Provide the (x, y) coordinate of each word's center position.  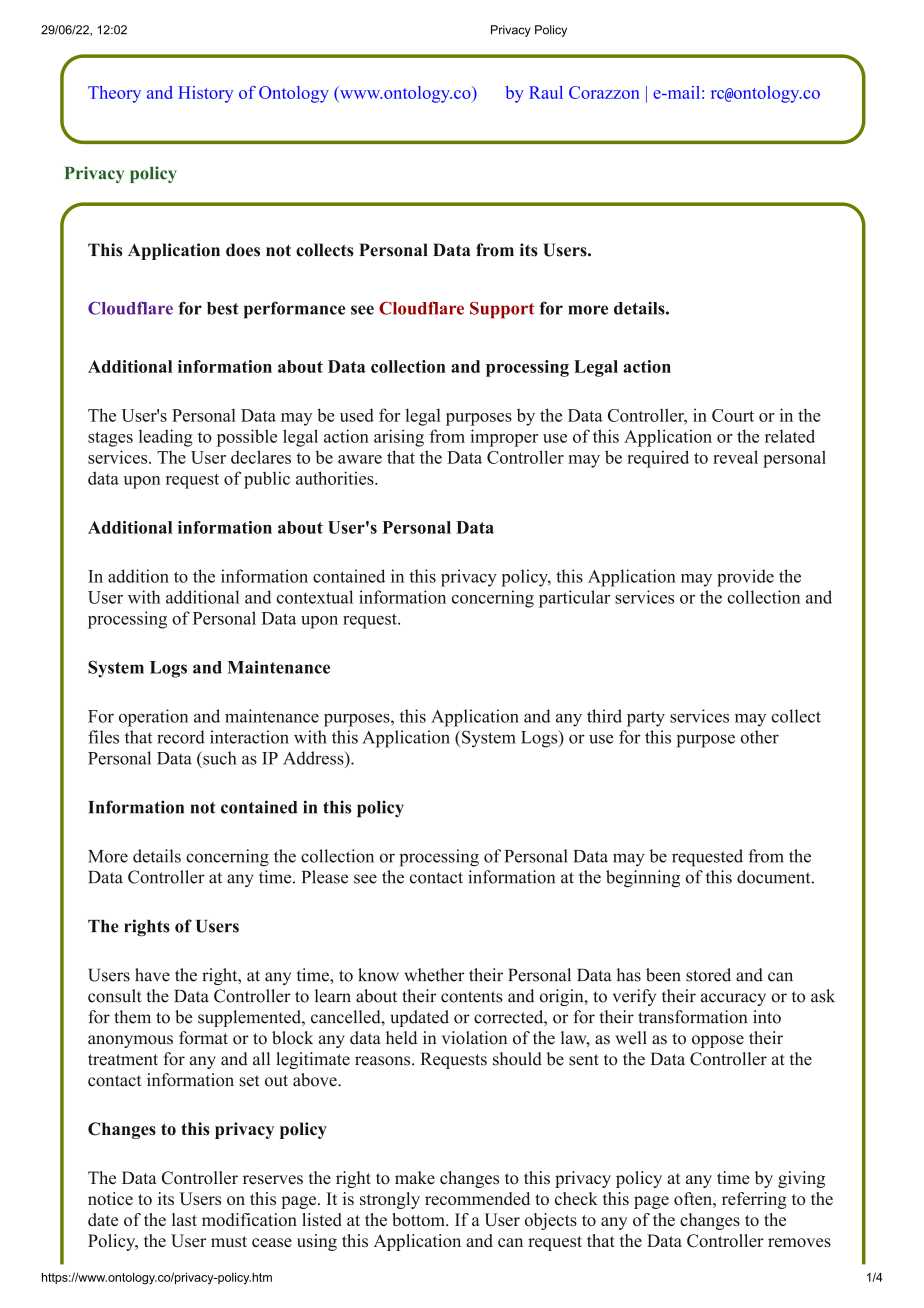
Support (502, 310)
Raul (546, 92)
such (219, 758)
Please (325, 877)
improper (504, 438)
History (205, 94)
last (184, 1219)
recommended (477, 1198)
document (773, 877)
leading (166, 438)
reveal (735, 457)
